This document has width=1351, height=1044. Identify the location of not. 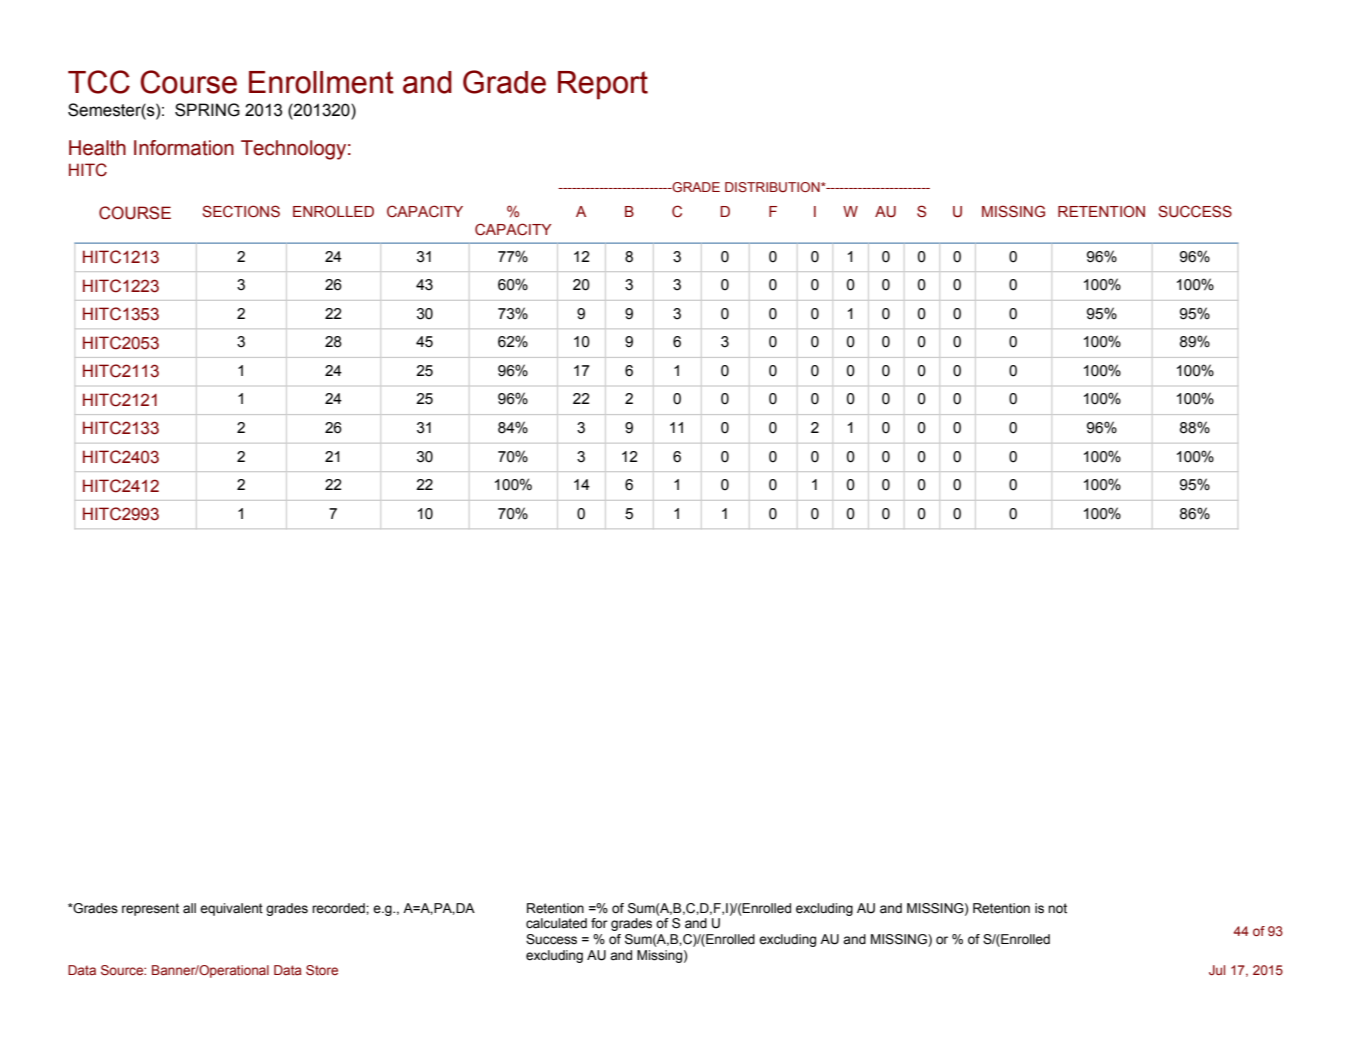
(1057, 908).
